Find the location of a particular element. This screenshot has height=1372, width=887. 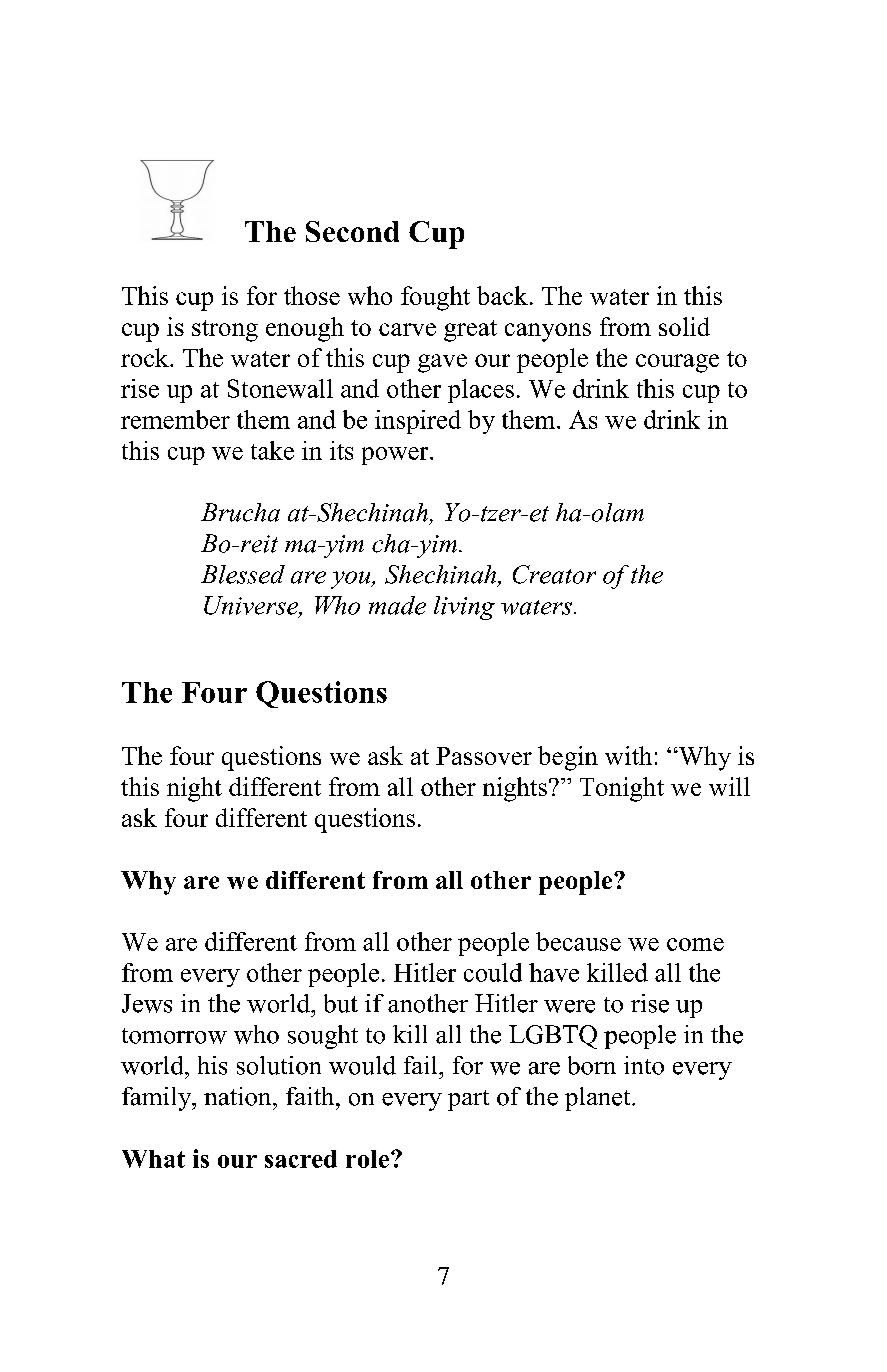

fought is located at coordinates (435, 298).
